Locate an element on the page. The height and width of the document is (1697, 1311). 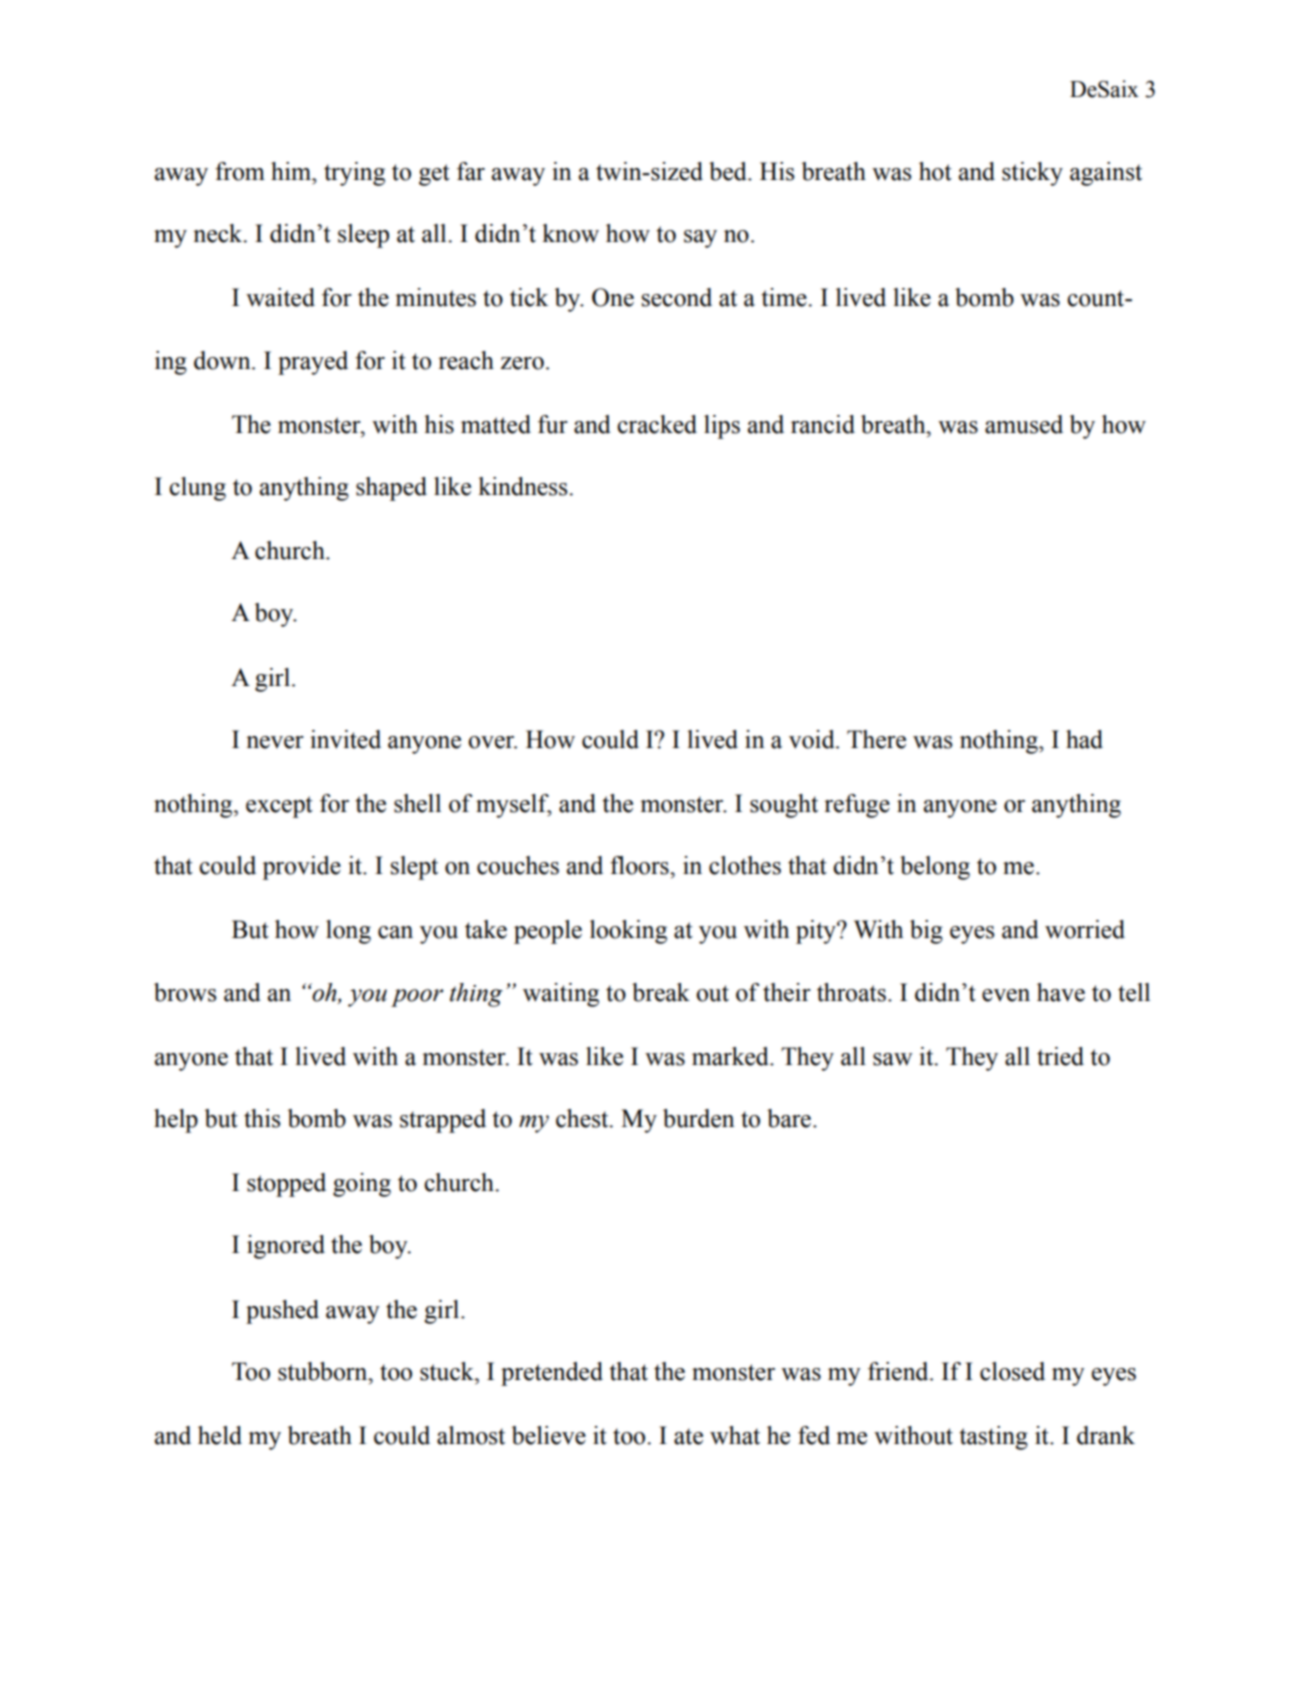
brows is located at coordinates (185, 992).
